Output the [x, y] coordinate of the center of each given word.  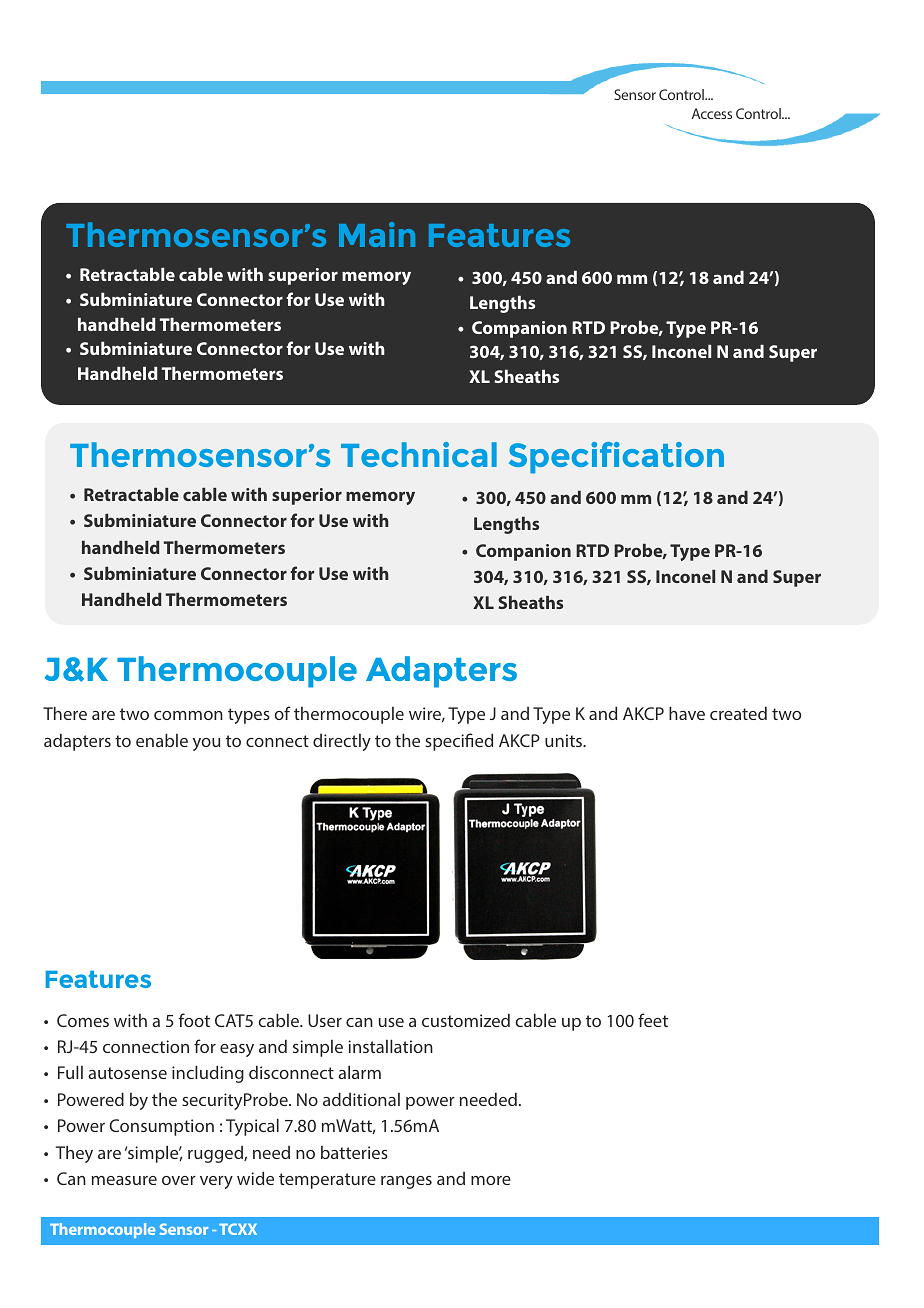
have [687, 713]
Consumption [161, 1127]
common [188, 715]
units [565, 740]
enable [162, 740]
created [738, 713]
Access [712, 113]
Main [377, 234]
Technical [419, 454]
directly [342, 742]
